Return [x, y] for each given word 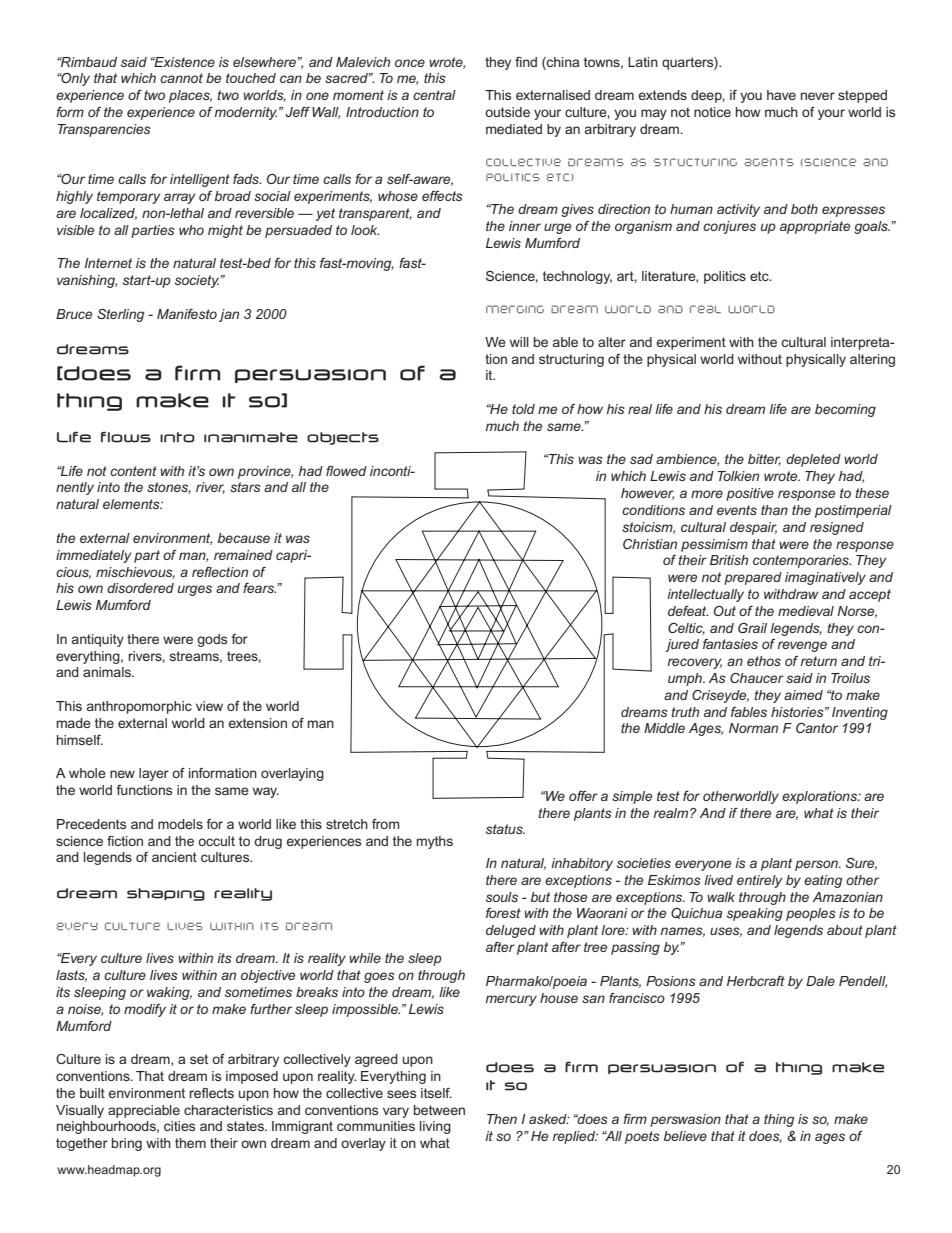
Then [502, 1119]
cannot [181, 78]
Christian [650, 544]
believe [685, 1136]
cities [179, 1126]
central [434, 95]
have [781, 95]
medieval [806, 611]
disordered [140, 588]
